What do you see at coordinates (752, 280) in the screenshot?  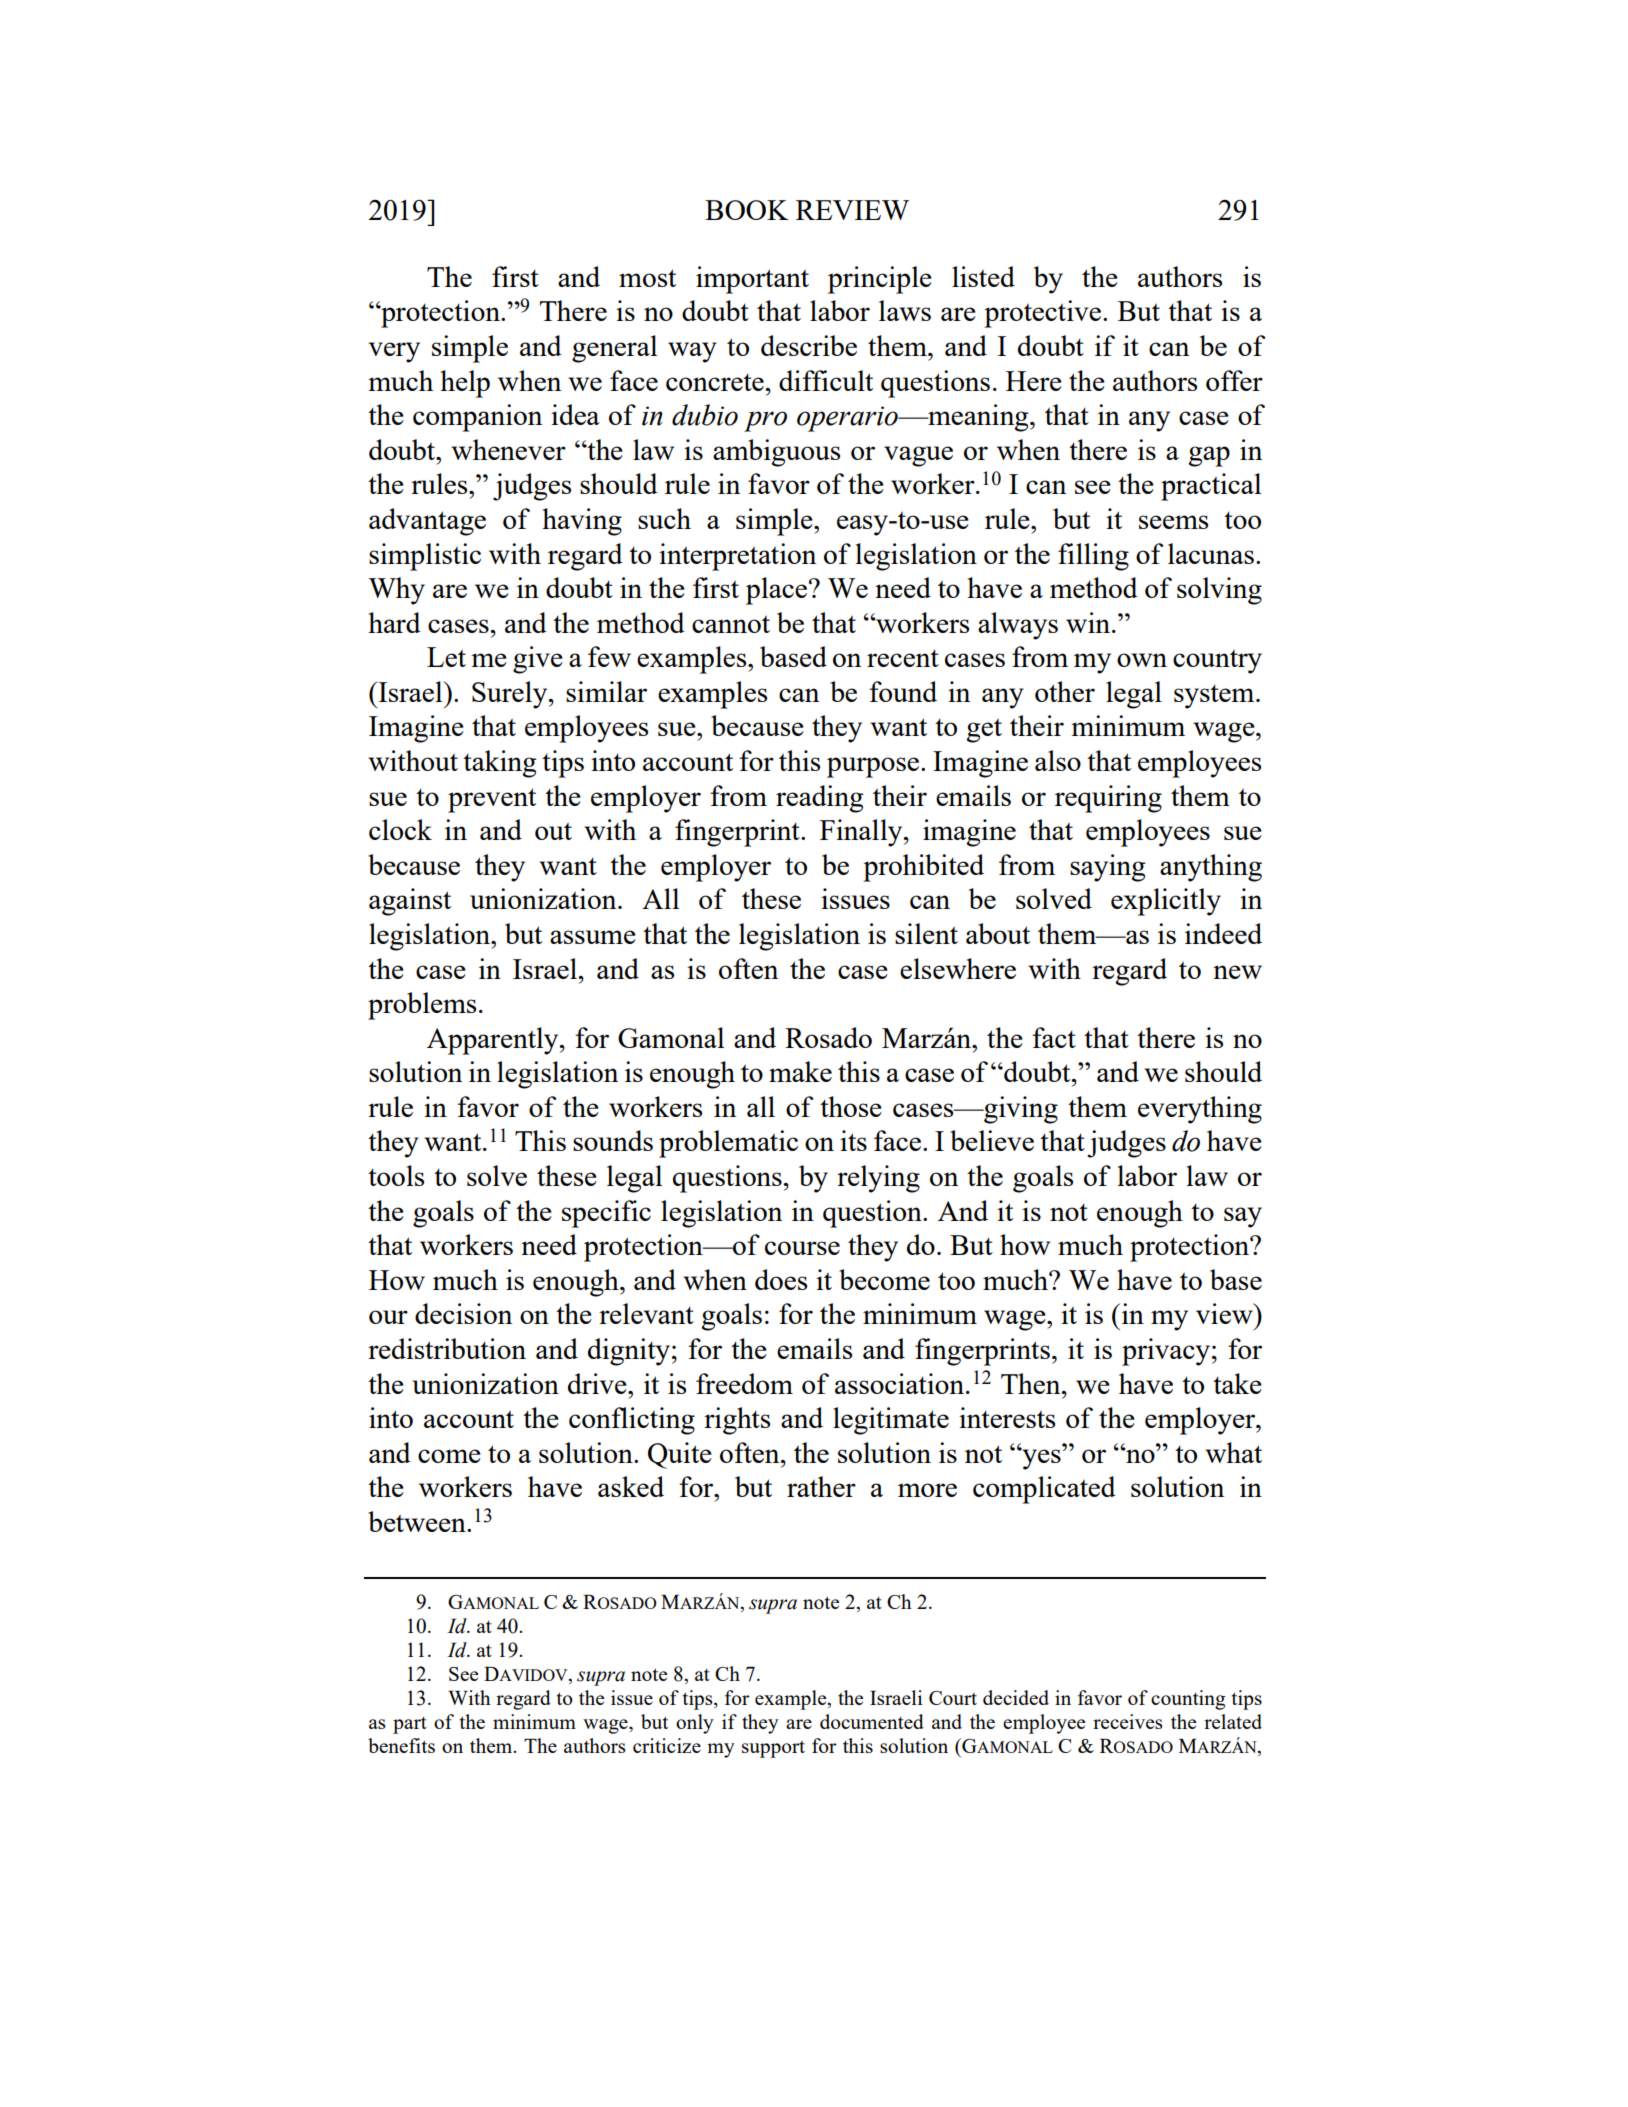 I see `important` at bounding box center [752, 280].
